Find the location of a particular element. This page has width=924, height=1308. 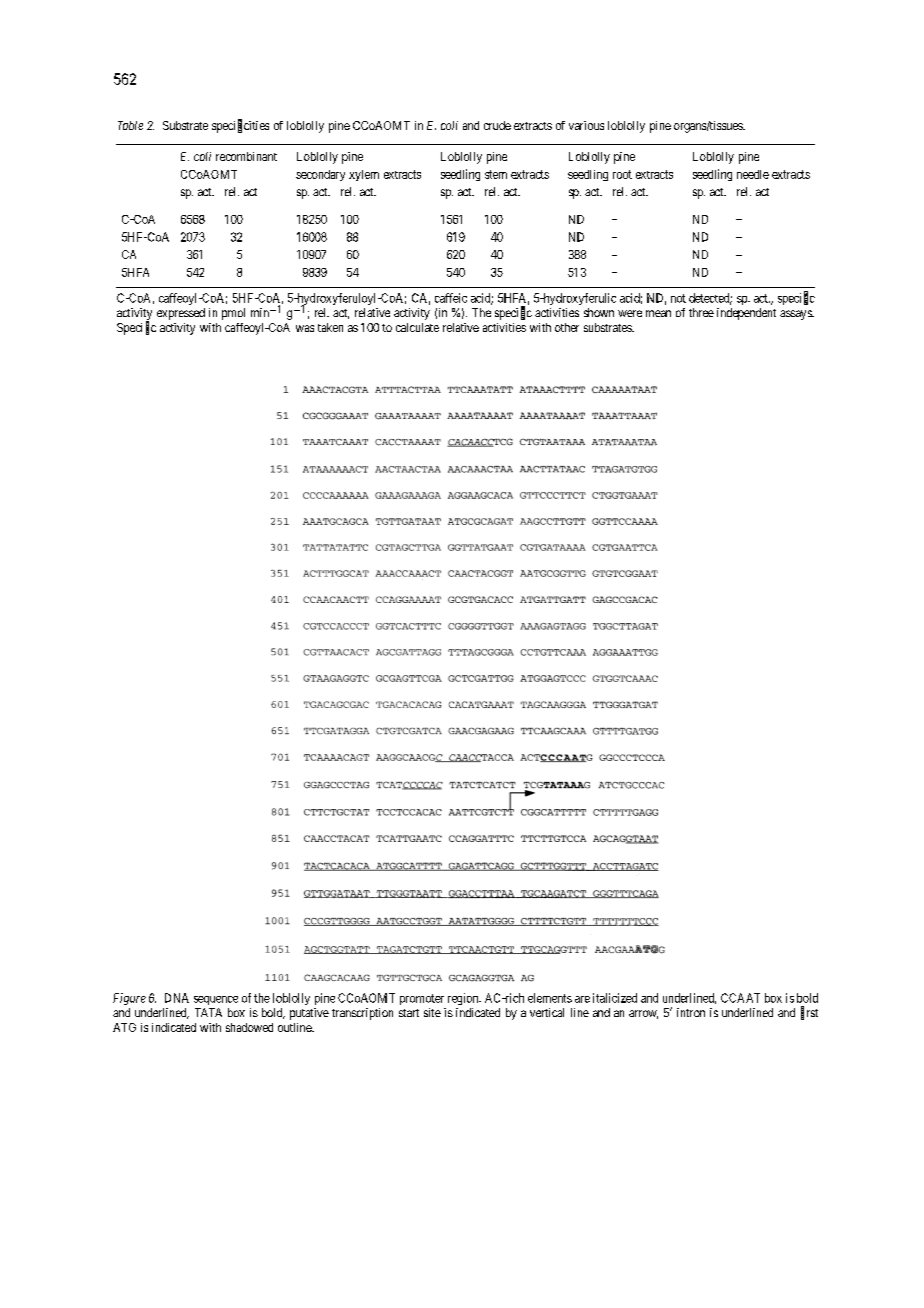

recombinant is located at coordinates (246, 156).
